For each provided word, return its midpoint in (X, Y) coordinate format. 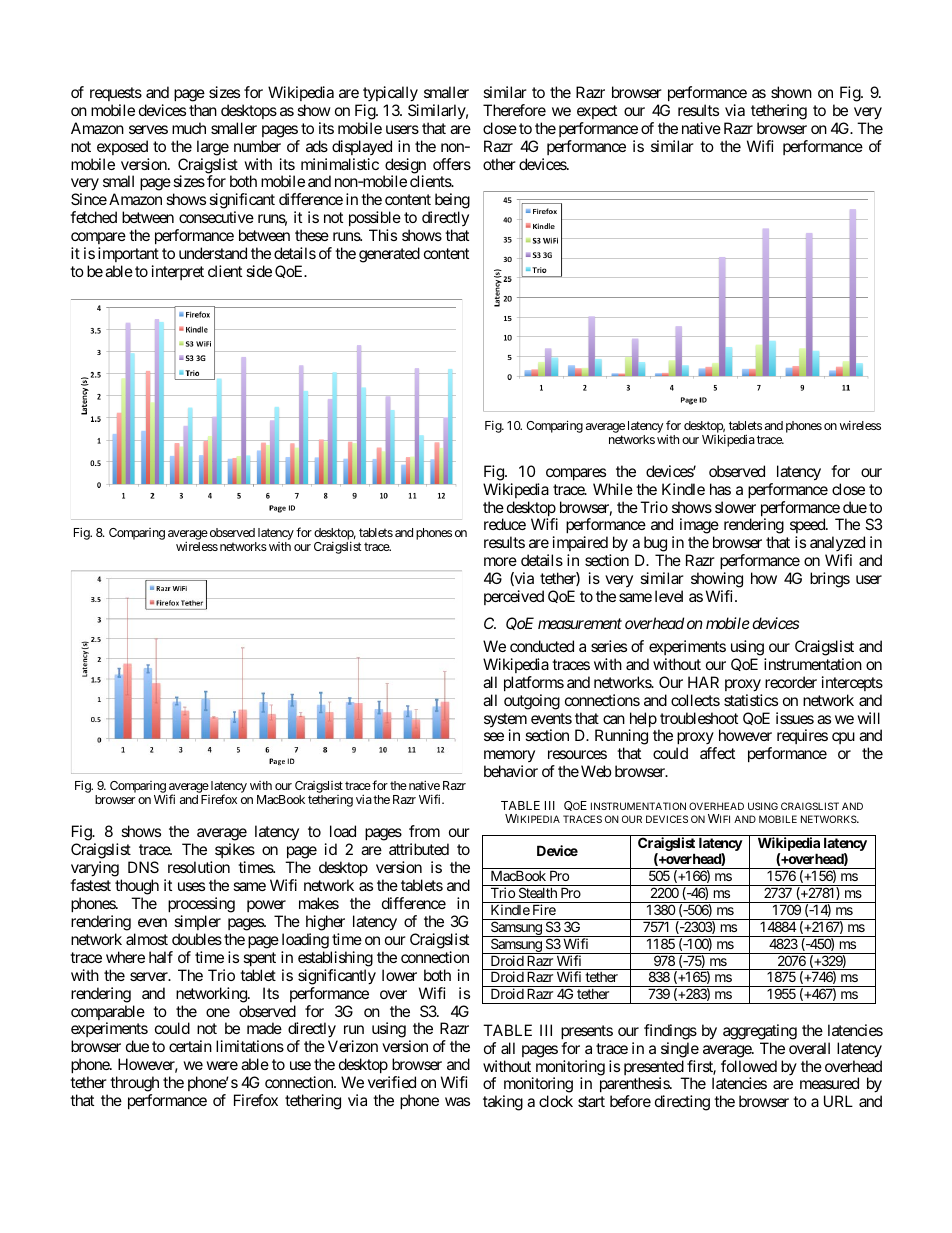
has (720, 489)
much (189, 128)
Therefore (514, 110)
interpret (178, 272)
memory (509, 758)
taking (503, 1103)
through (134, 1085)
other (499, 164)
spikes (235, 852)
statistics (751, 700)
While (613, 489)
